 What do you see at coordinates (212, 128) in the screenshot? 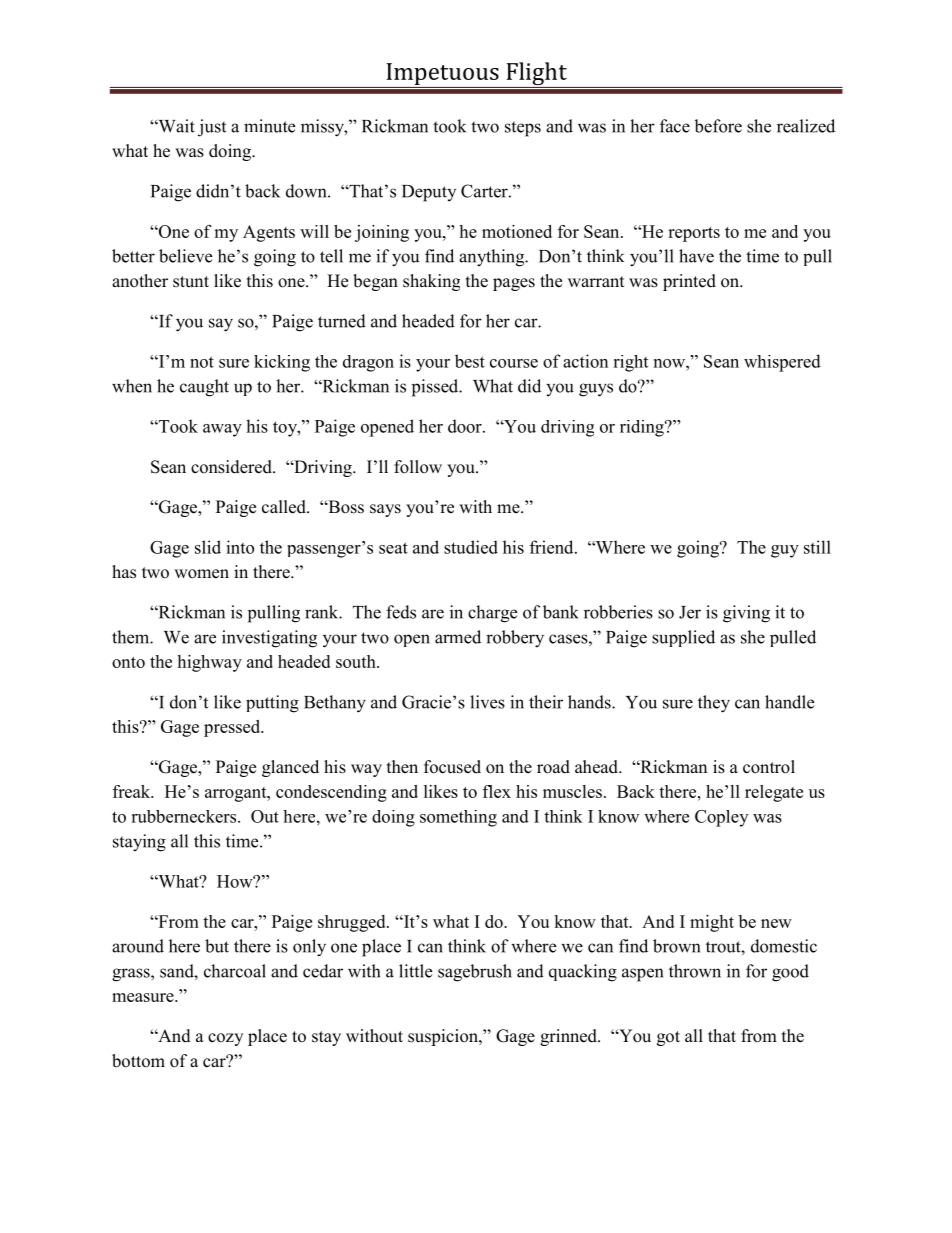
I see `just` at bounding box center [212, 128].
